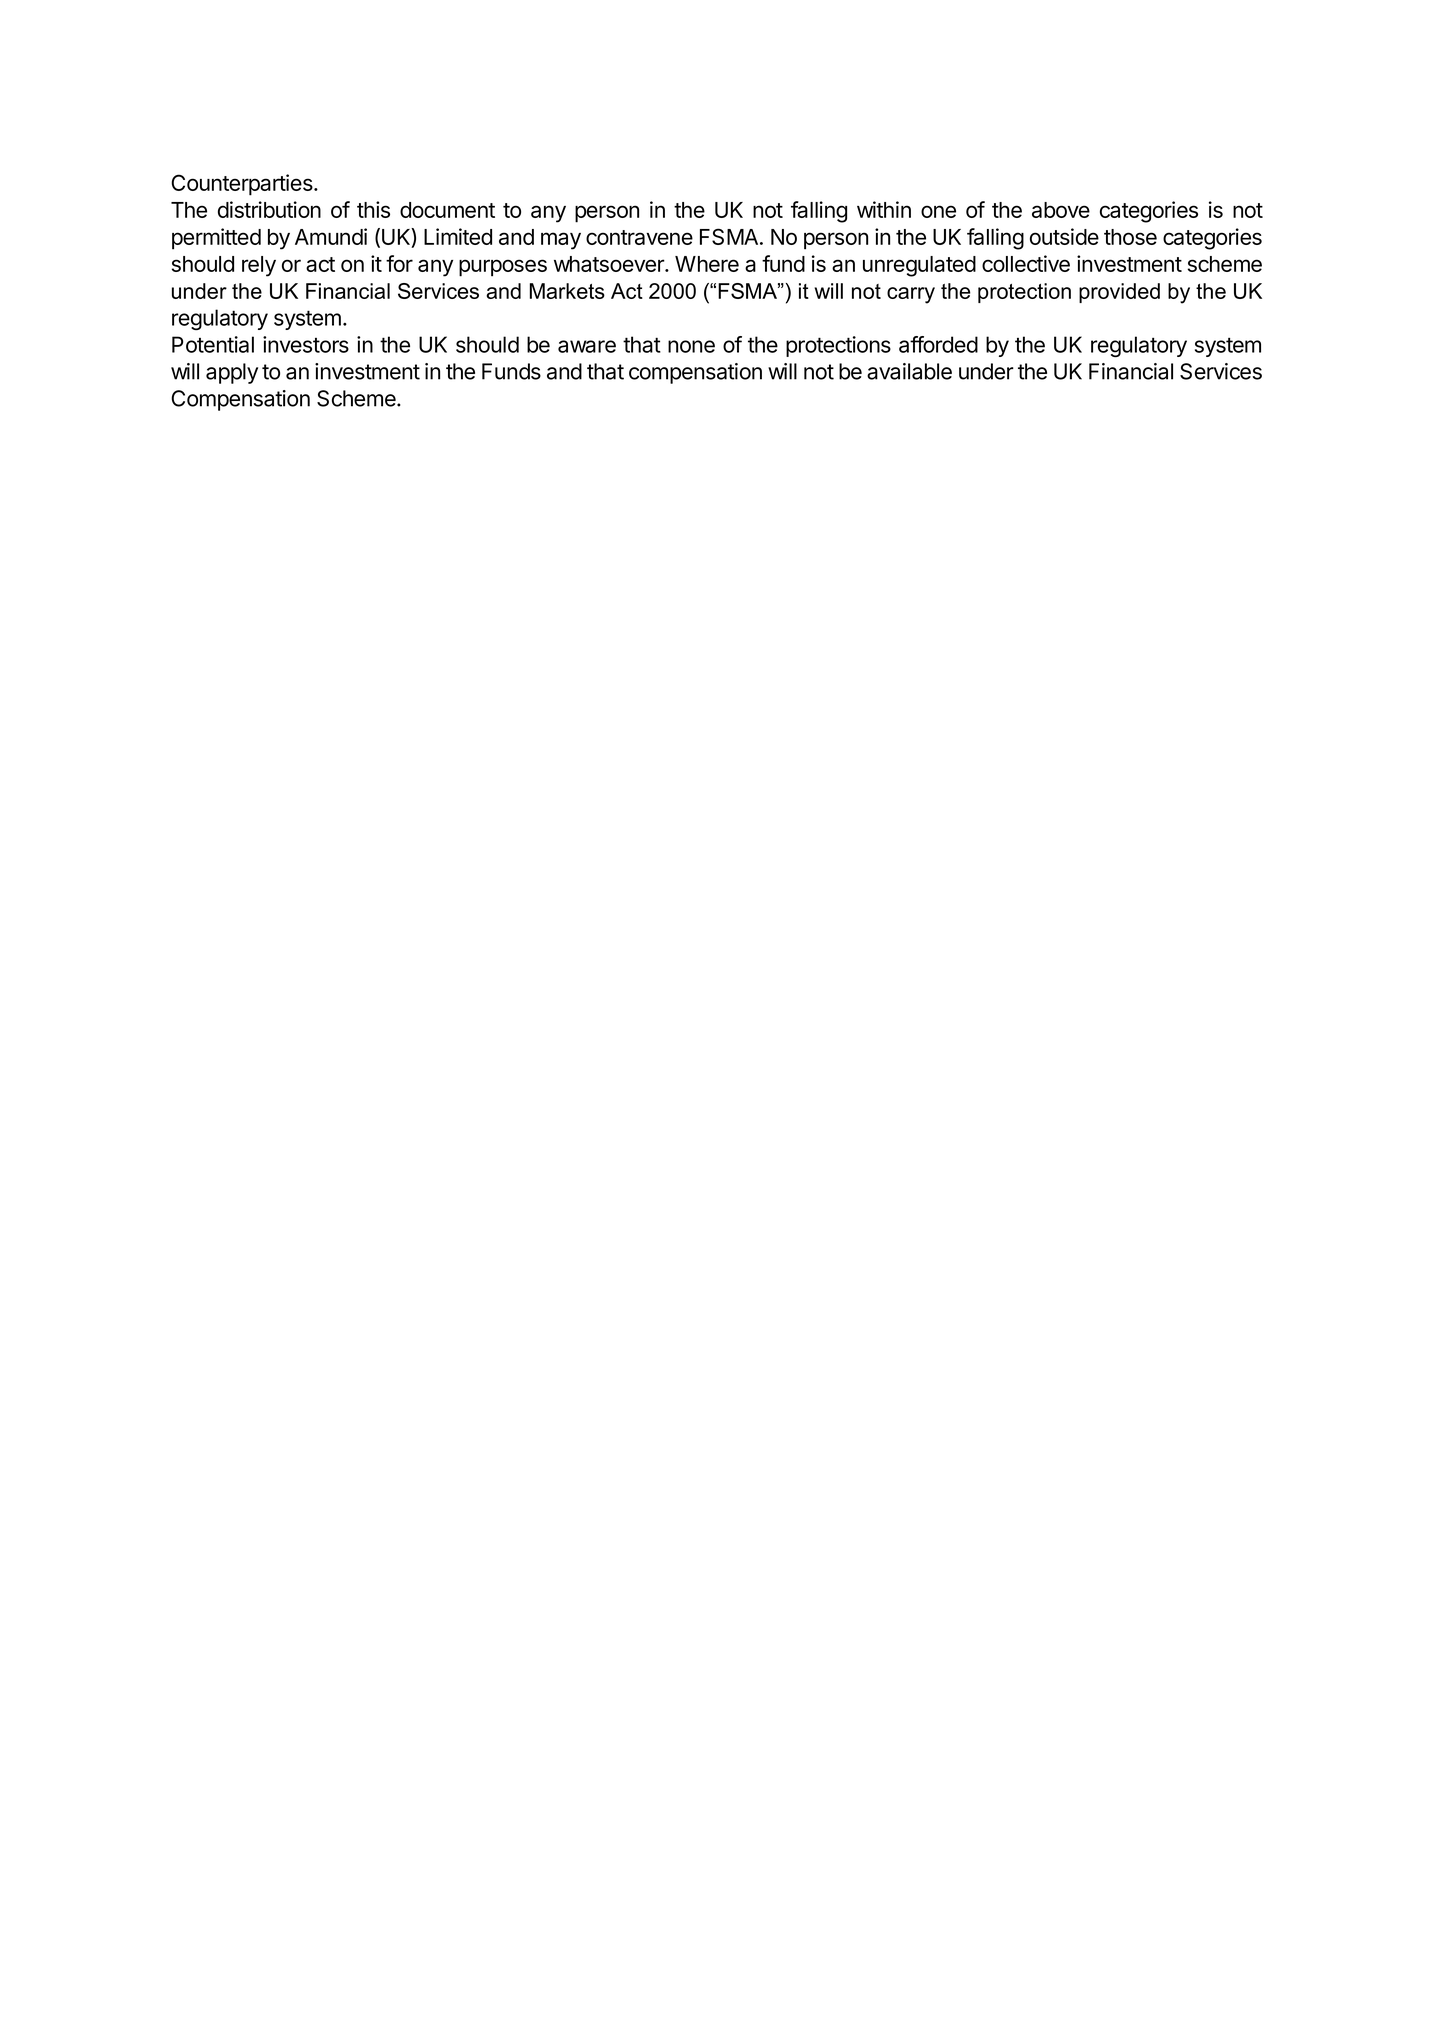  What do you see at coordinates (884, 209) in the screenshot?
I see `within` at bounding box center [884, 209].
